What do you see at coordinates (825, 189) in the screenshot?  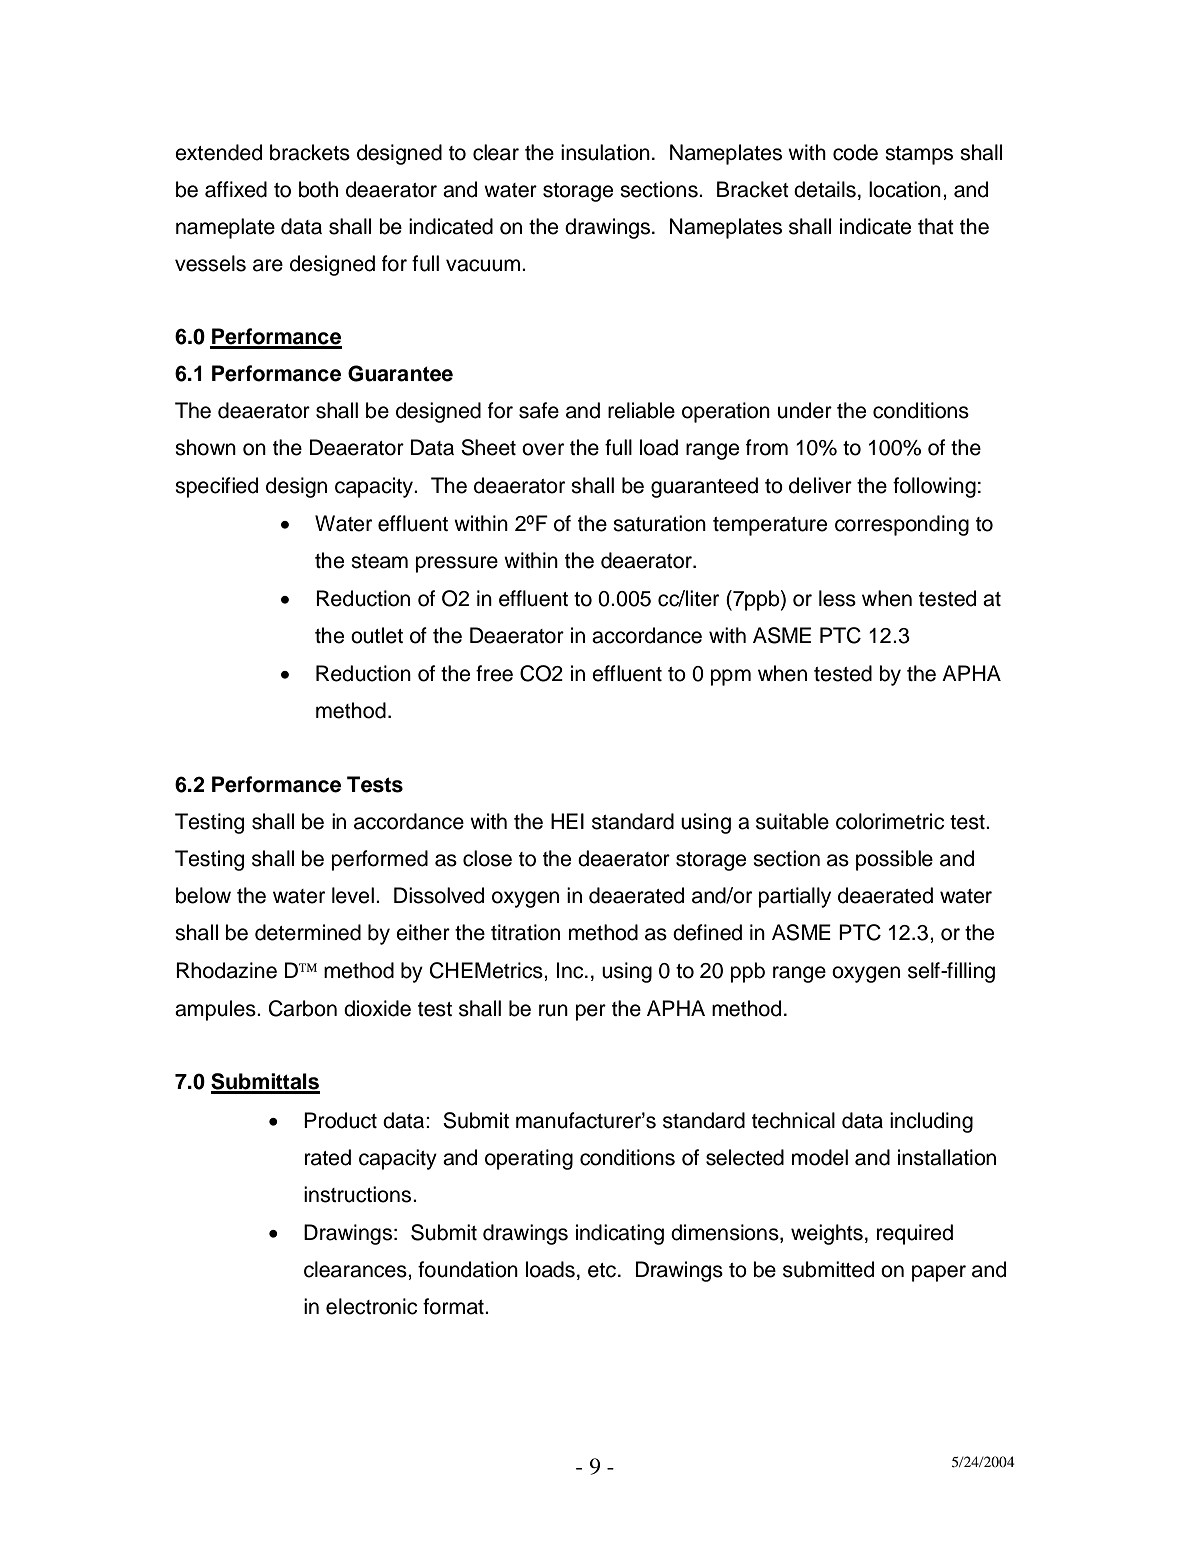 I see `details` at bounding box center [825, 189].
